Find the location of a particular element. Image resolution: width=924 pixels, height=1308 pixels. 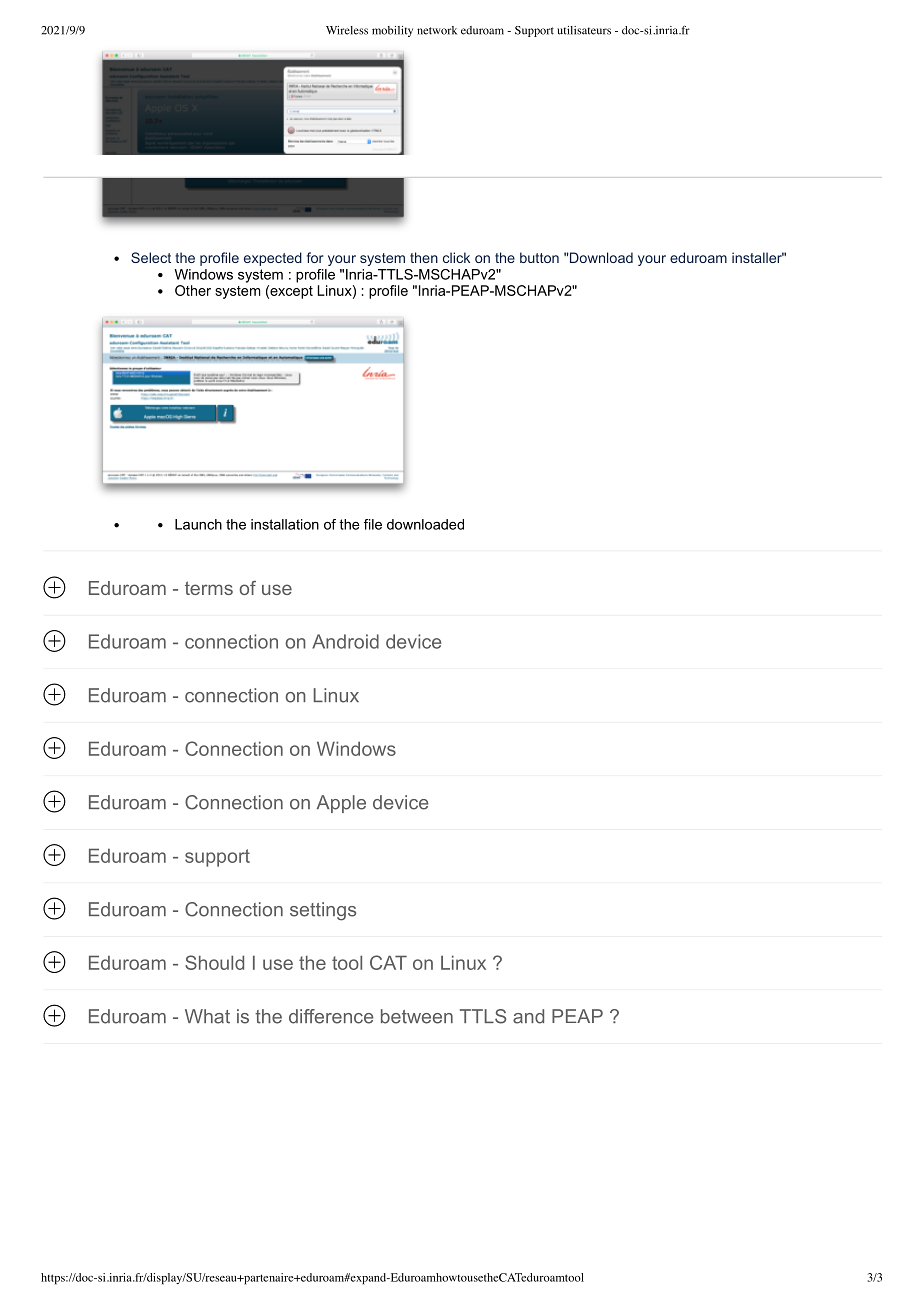

installation is located at coordinates (285, 524).
